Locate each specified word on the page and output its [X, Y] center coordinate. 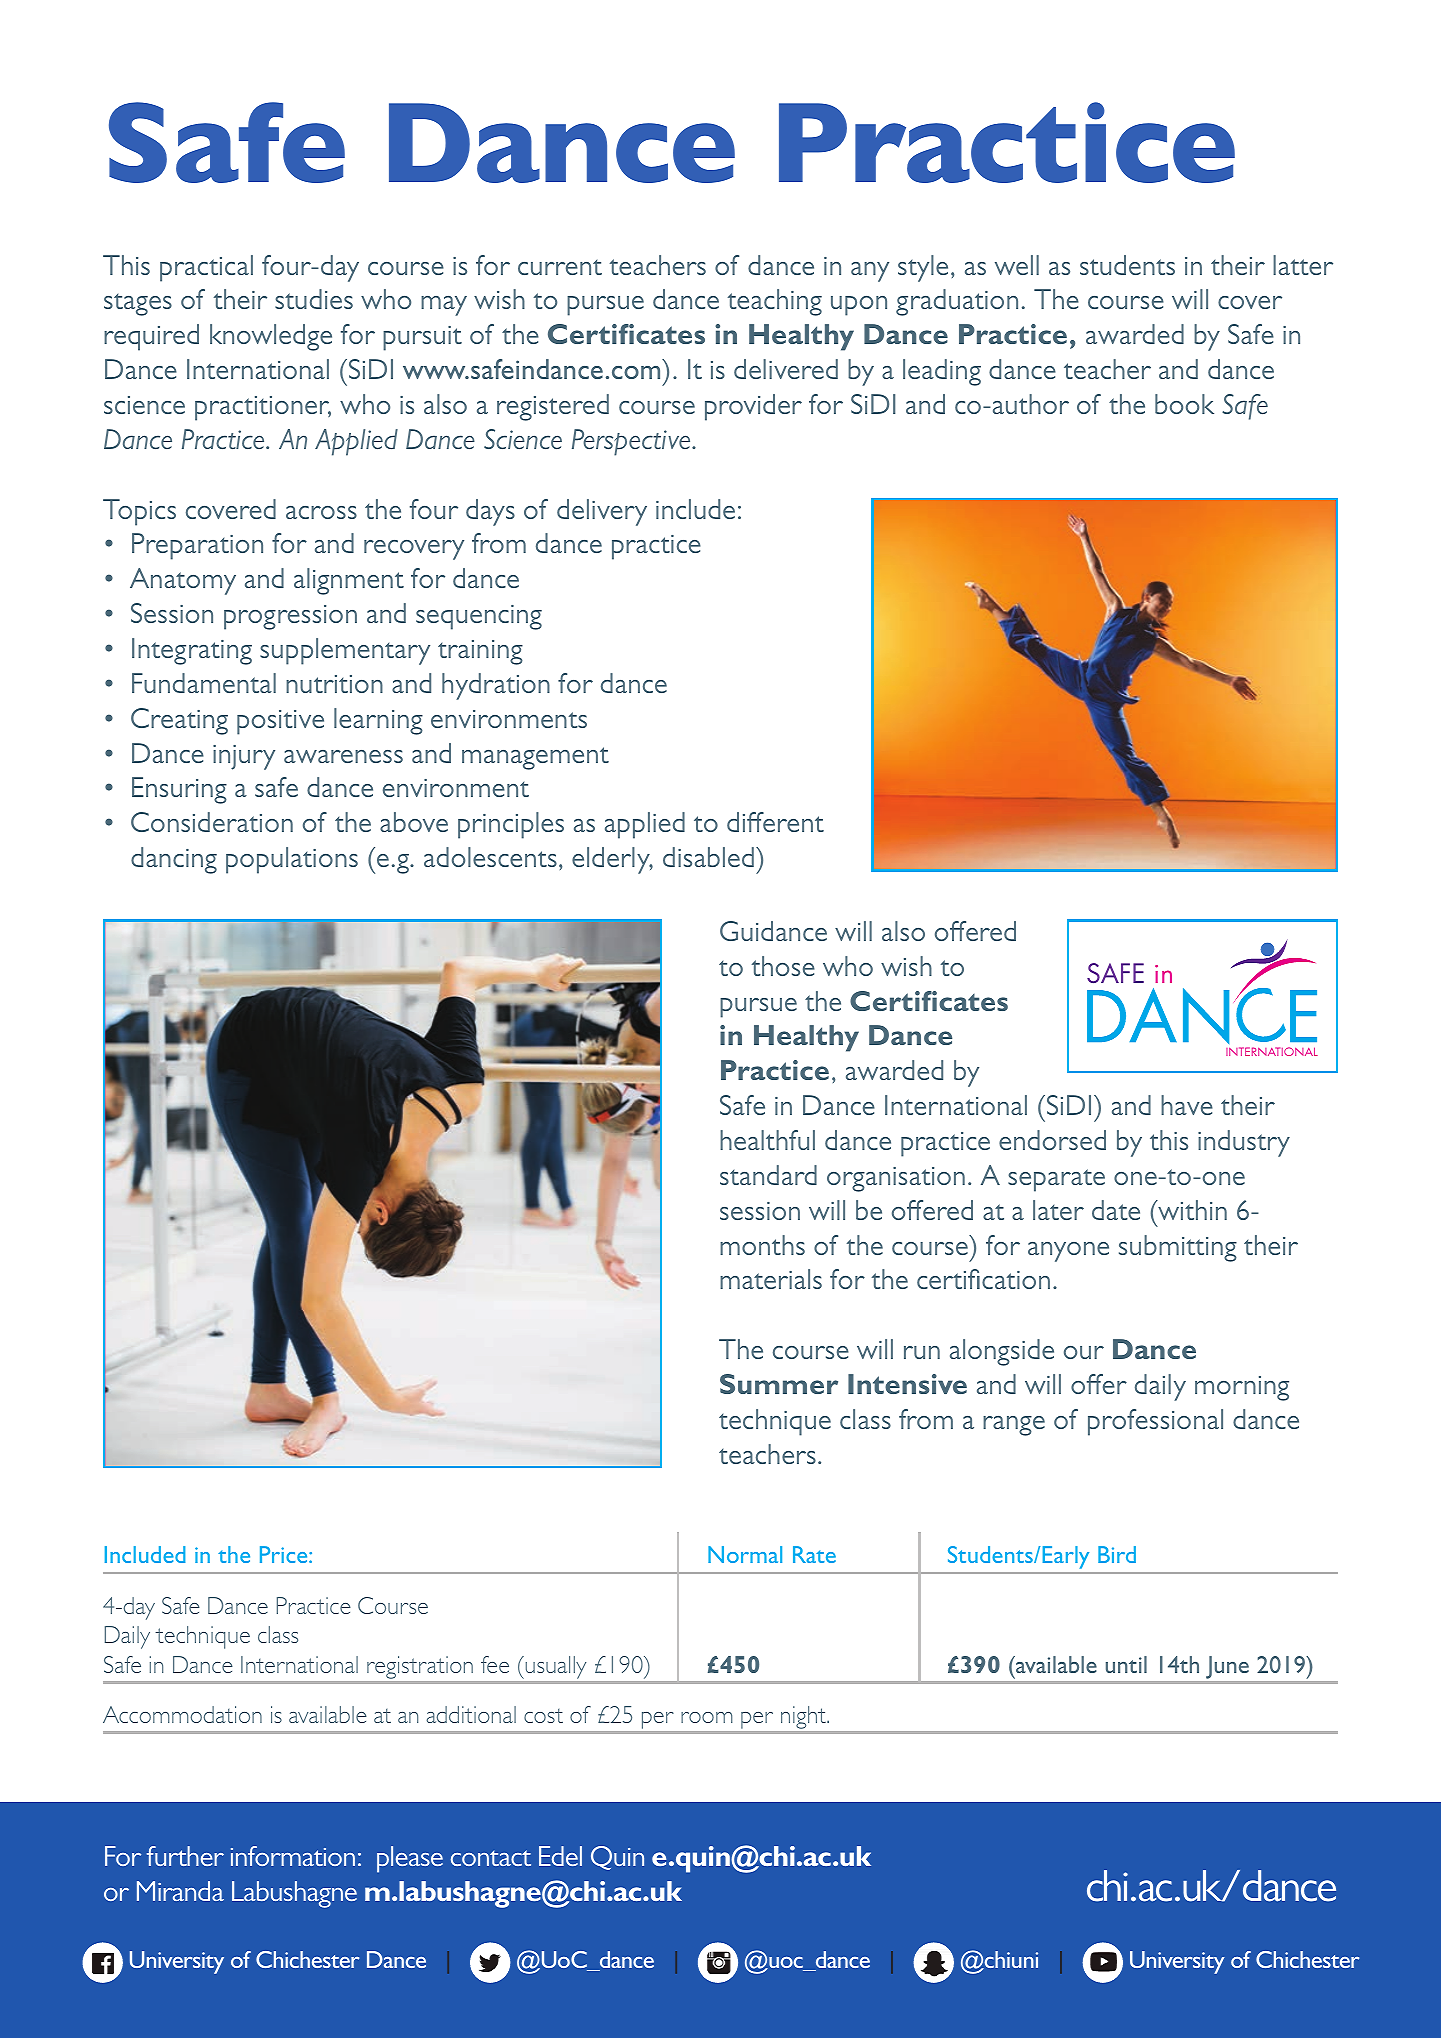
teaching [775, 302]
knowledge [271, 337]
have [1187, 1105]
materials [771, 1279]
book [1184, 404]
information [293, 1856]
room [707, 1717]
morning [1242, 1388]
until [1126, 1664]
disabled [708, 857]
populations [292, 860]
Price [285, 1554]
